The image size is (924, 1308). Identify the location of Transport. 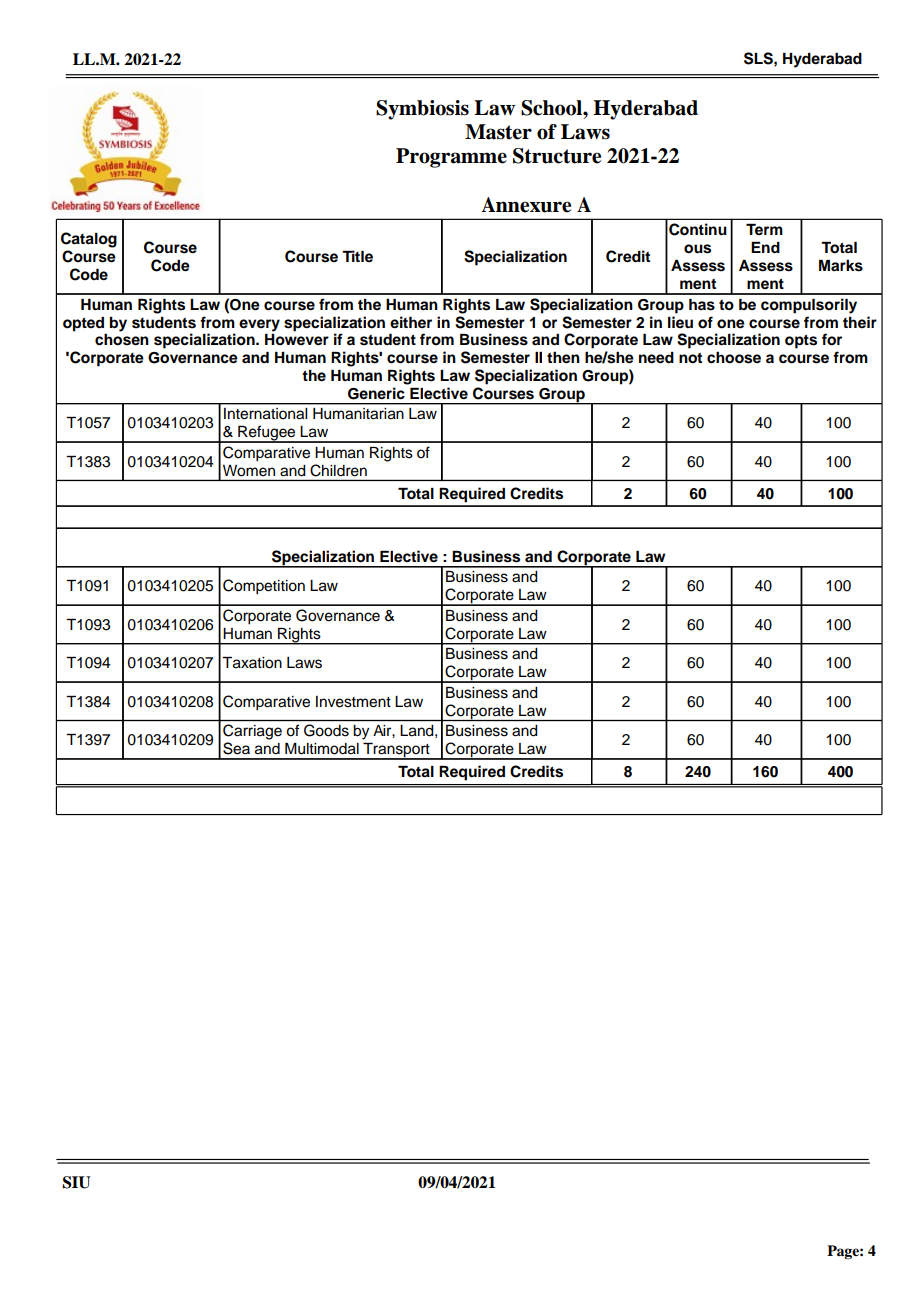
(396, 751).
